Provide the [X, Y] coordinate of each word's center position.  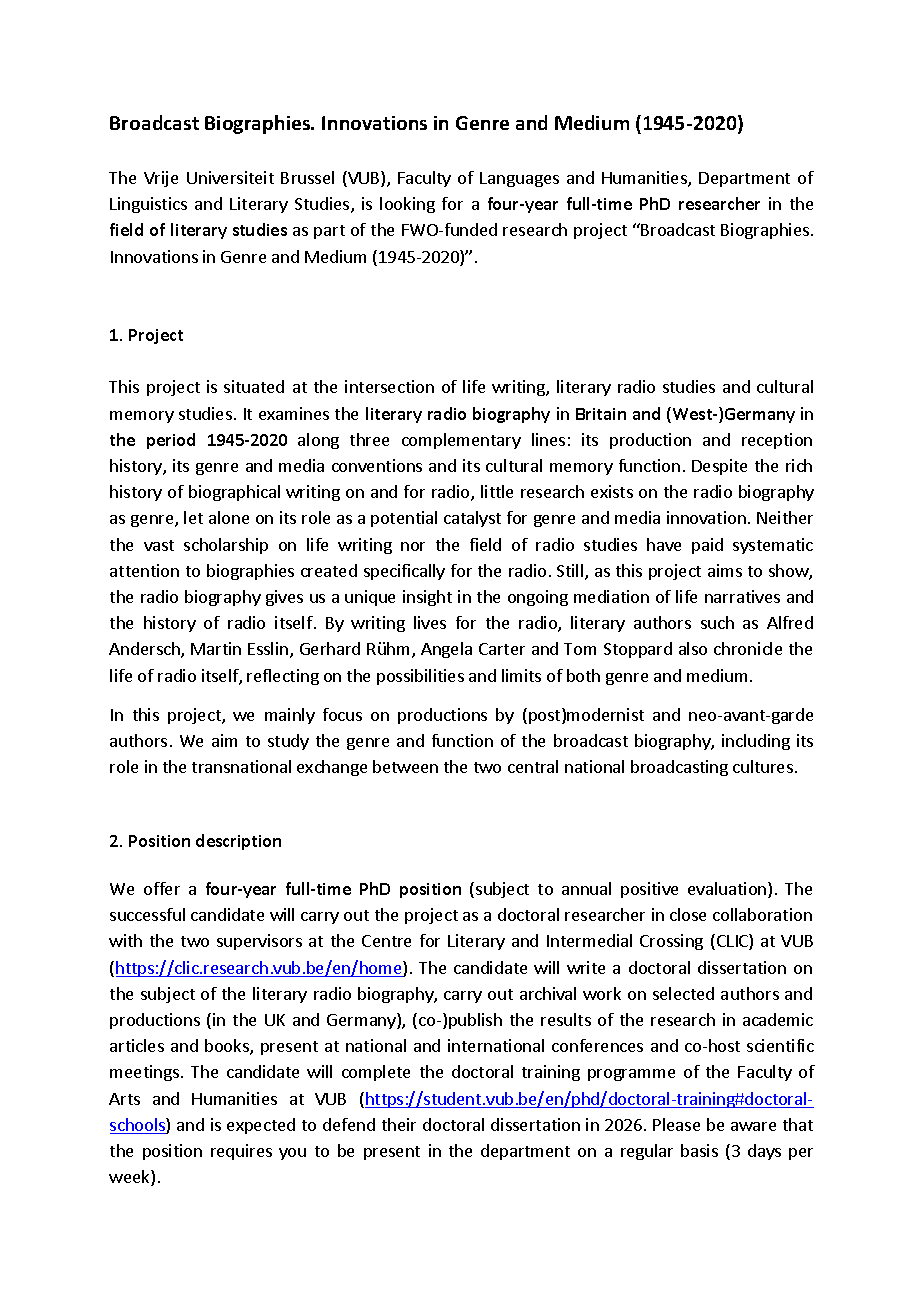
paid [707, 546]
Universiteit [230, 177]
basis [699, 1150]
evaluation [728, 890]
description [238, 842]
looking [407, 205]
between [405, 766]
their [399, 1124]
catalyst [472, 519]
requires [241, 1152]
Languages [519, 179]
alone [229, 517]
